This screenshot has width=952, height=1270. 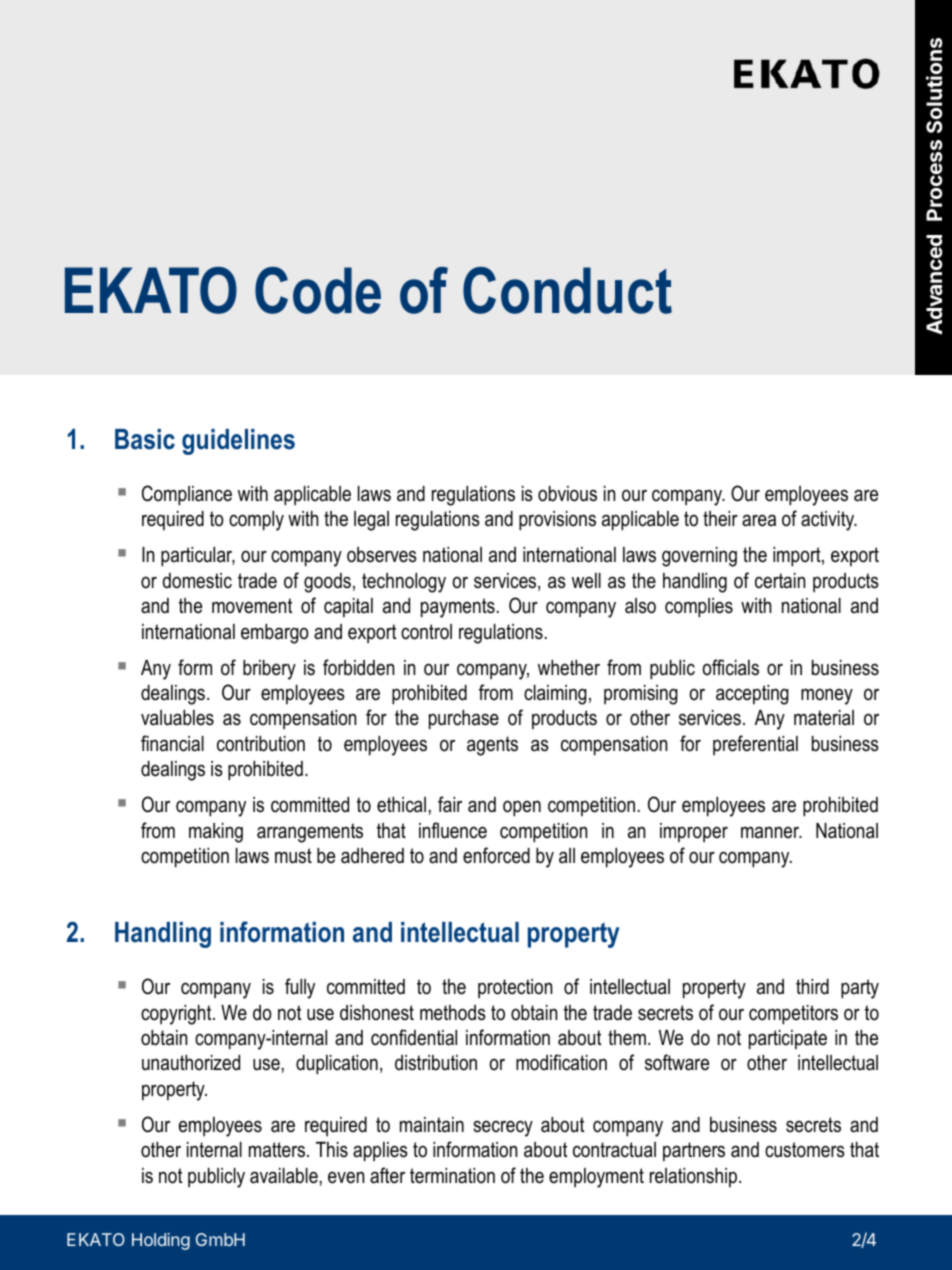 I want to click on termination, so click(x=452, y=1176).
